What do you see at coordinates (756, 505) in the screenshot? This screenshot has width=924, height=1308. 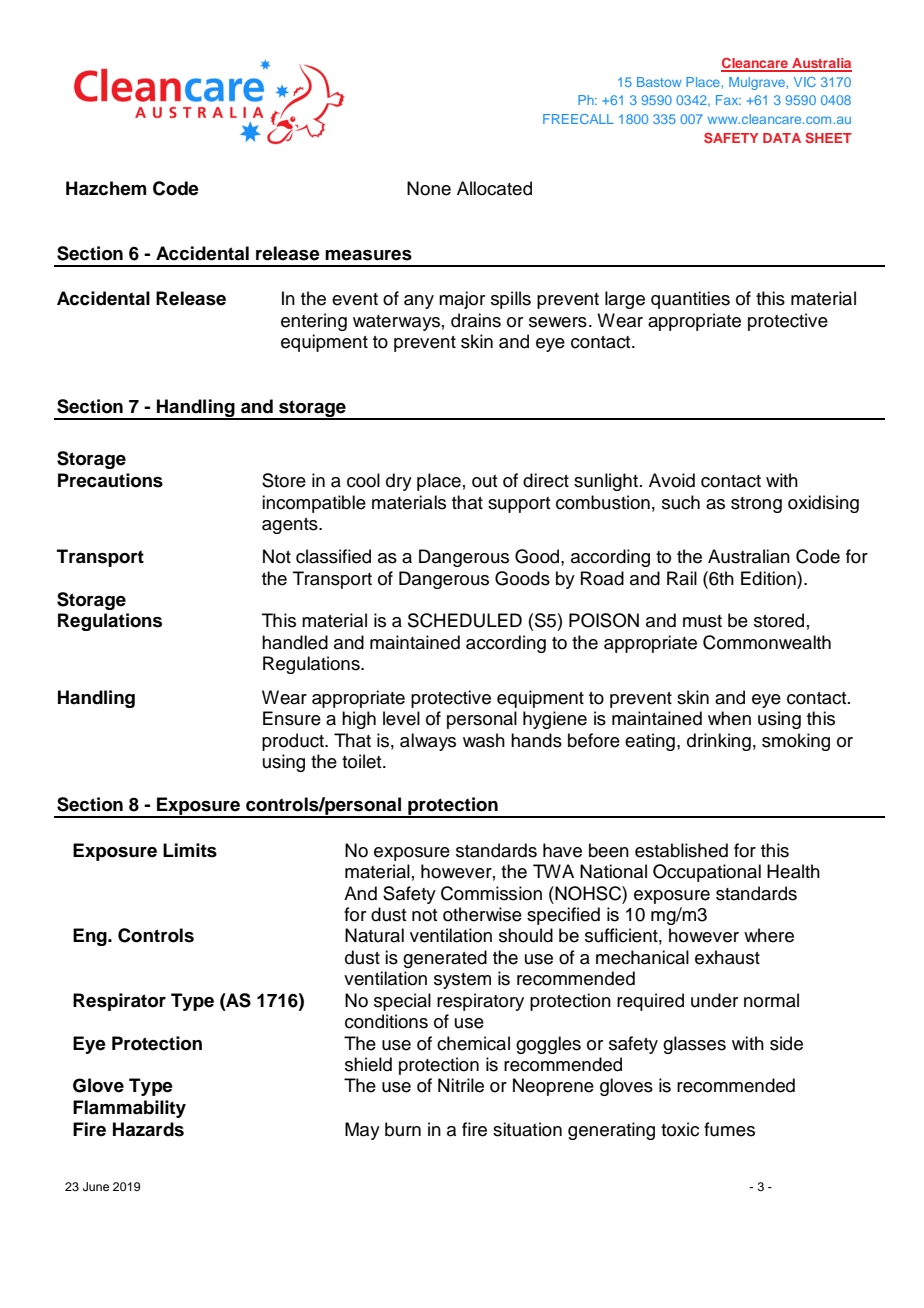 I see `strong` at bounding box center [756, 505].
